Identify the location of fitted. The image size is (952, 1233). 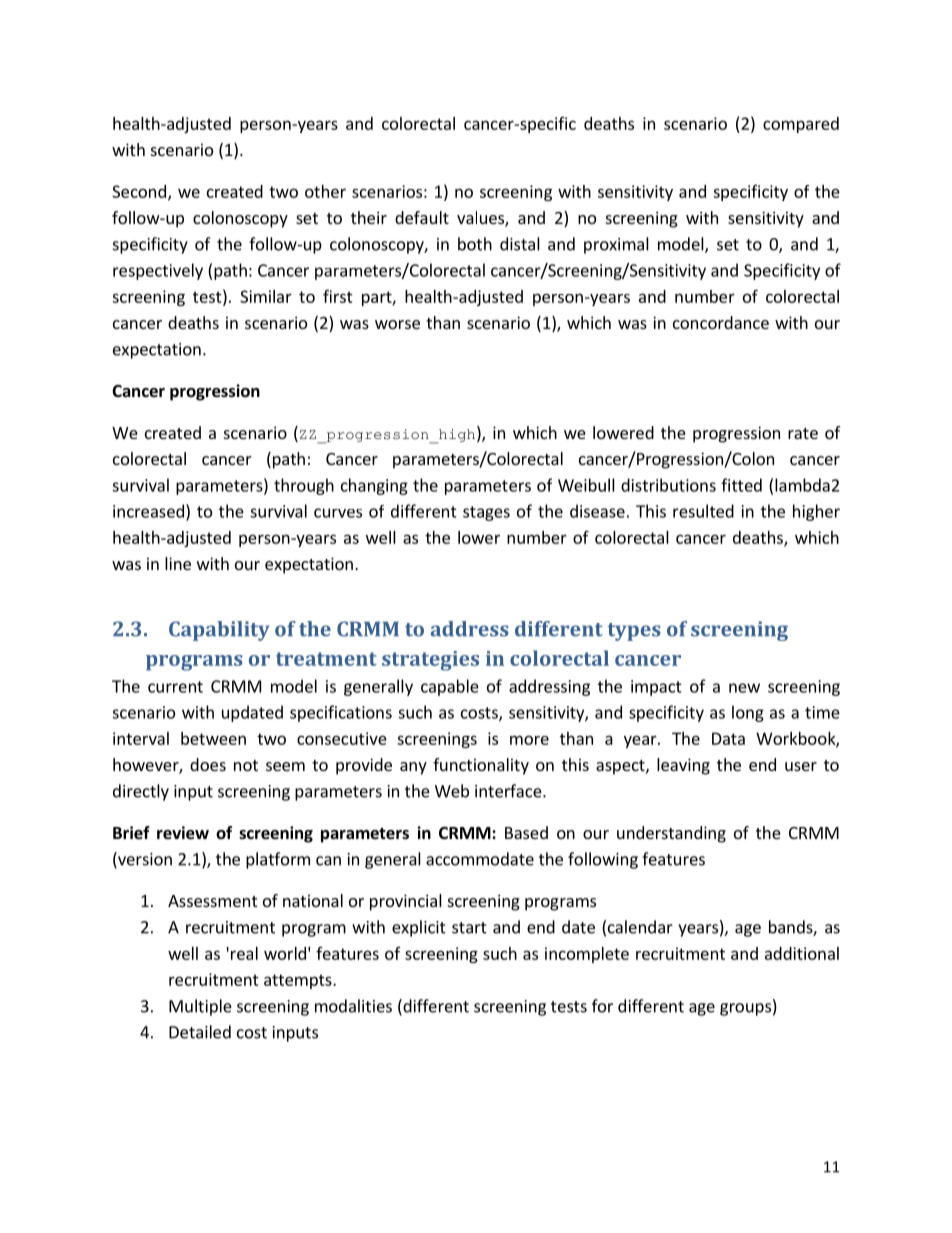
(741, 485).
